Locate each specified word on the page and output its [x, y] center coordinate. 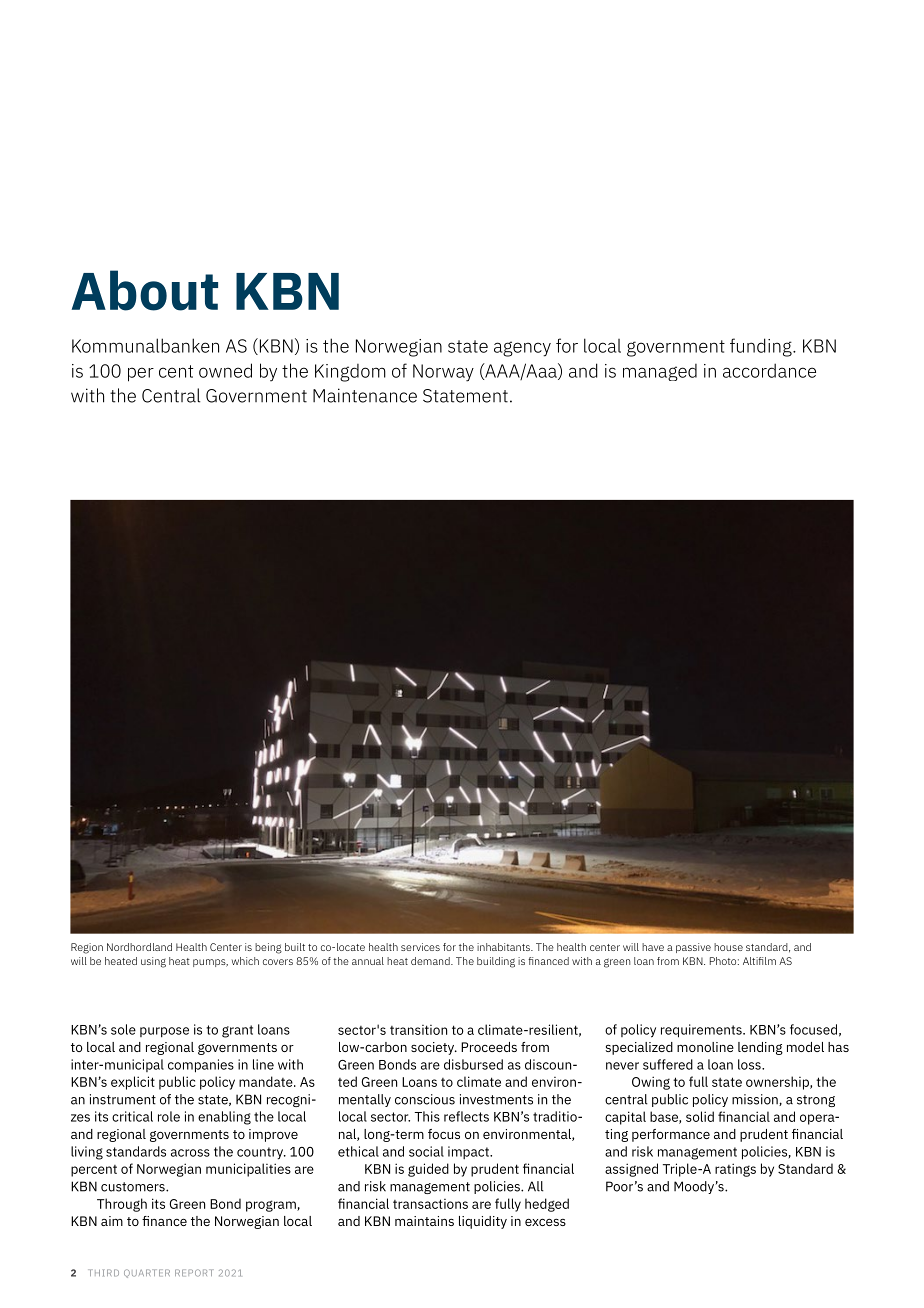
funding [762, 347]
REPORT [194, 1273]
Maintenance [365, 395]
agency [522, 349]
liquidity [483, 1222]
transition [418, 1030]
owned [225, 370]
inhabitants [504, 947]
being [268, 948]
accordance [769, 370]
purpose [164, 1032]
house [728, 947]
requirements [702, 1031]
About [145, 290]
